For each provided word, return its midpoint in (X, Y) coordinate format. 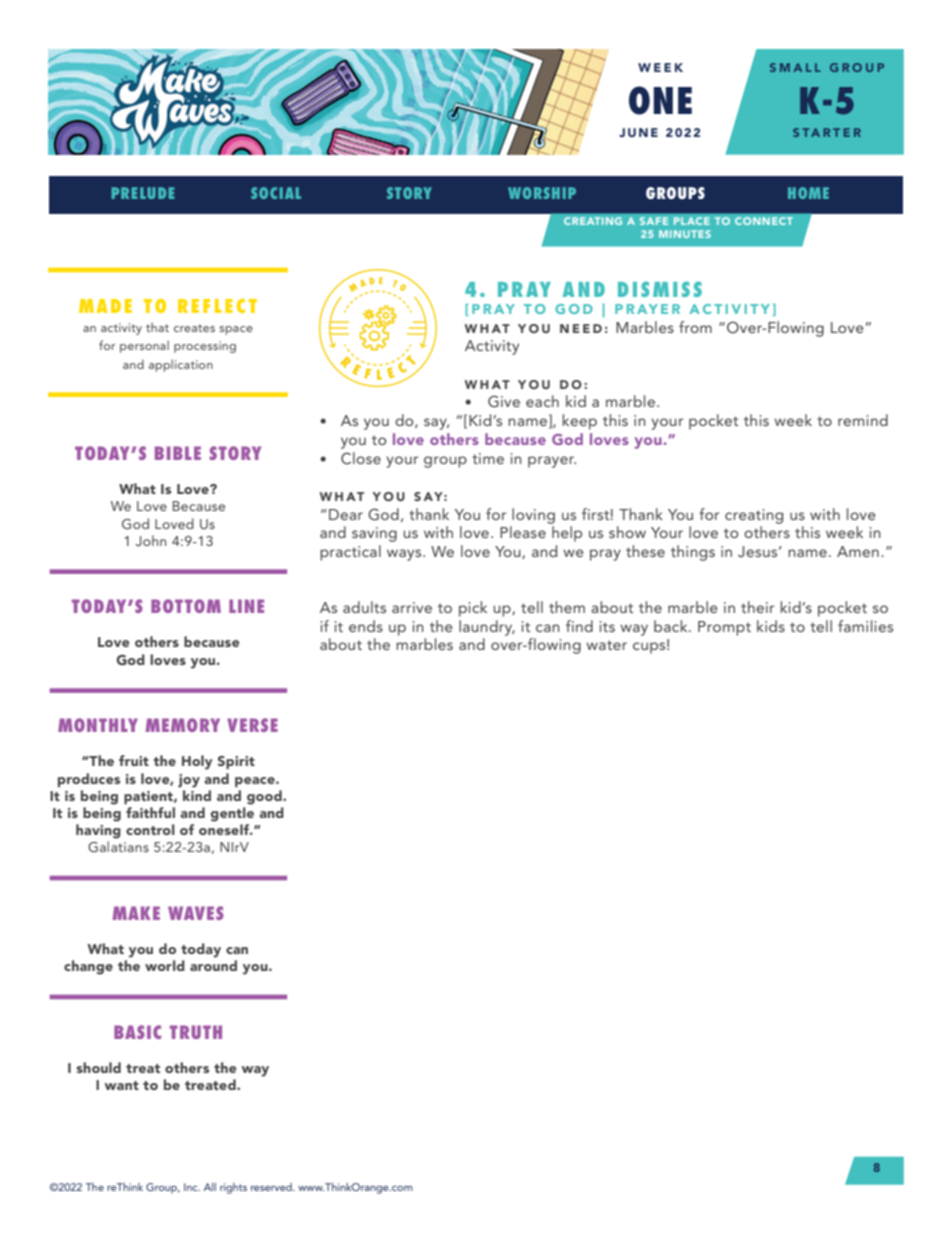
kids (771, 626)
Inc (192, 1187)
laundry (487, 628)
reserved (272, 1187)
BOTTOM (186, 606)
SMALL (795, 67)
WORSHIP (542, 193)
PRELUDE (143, 193)
